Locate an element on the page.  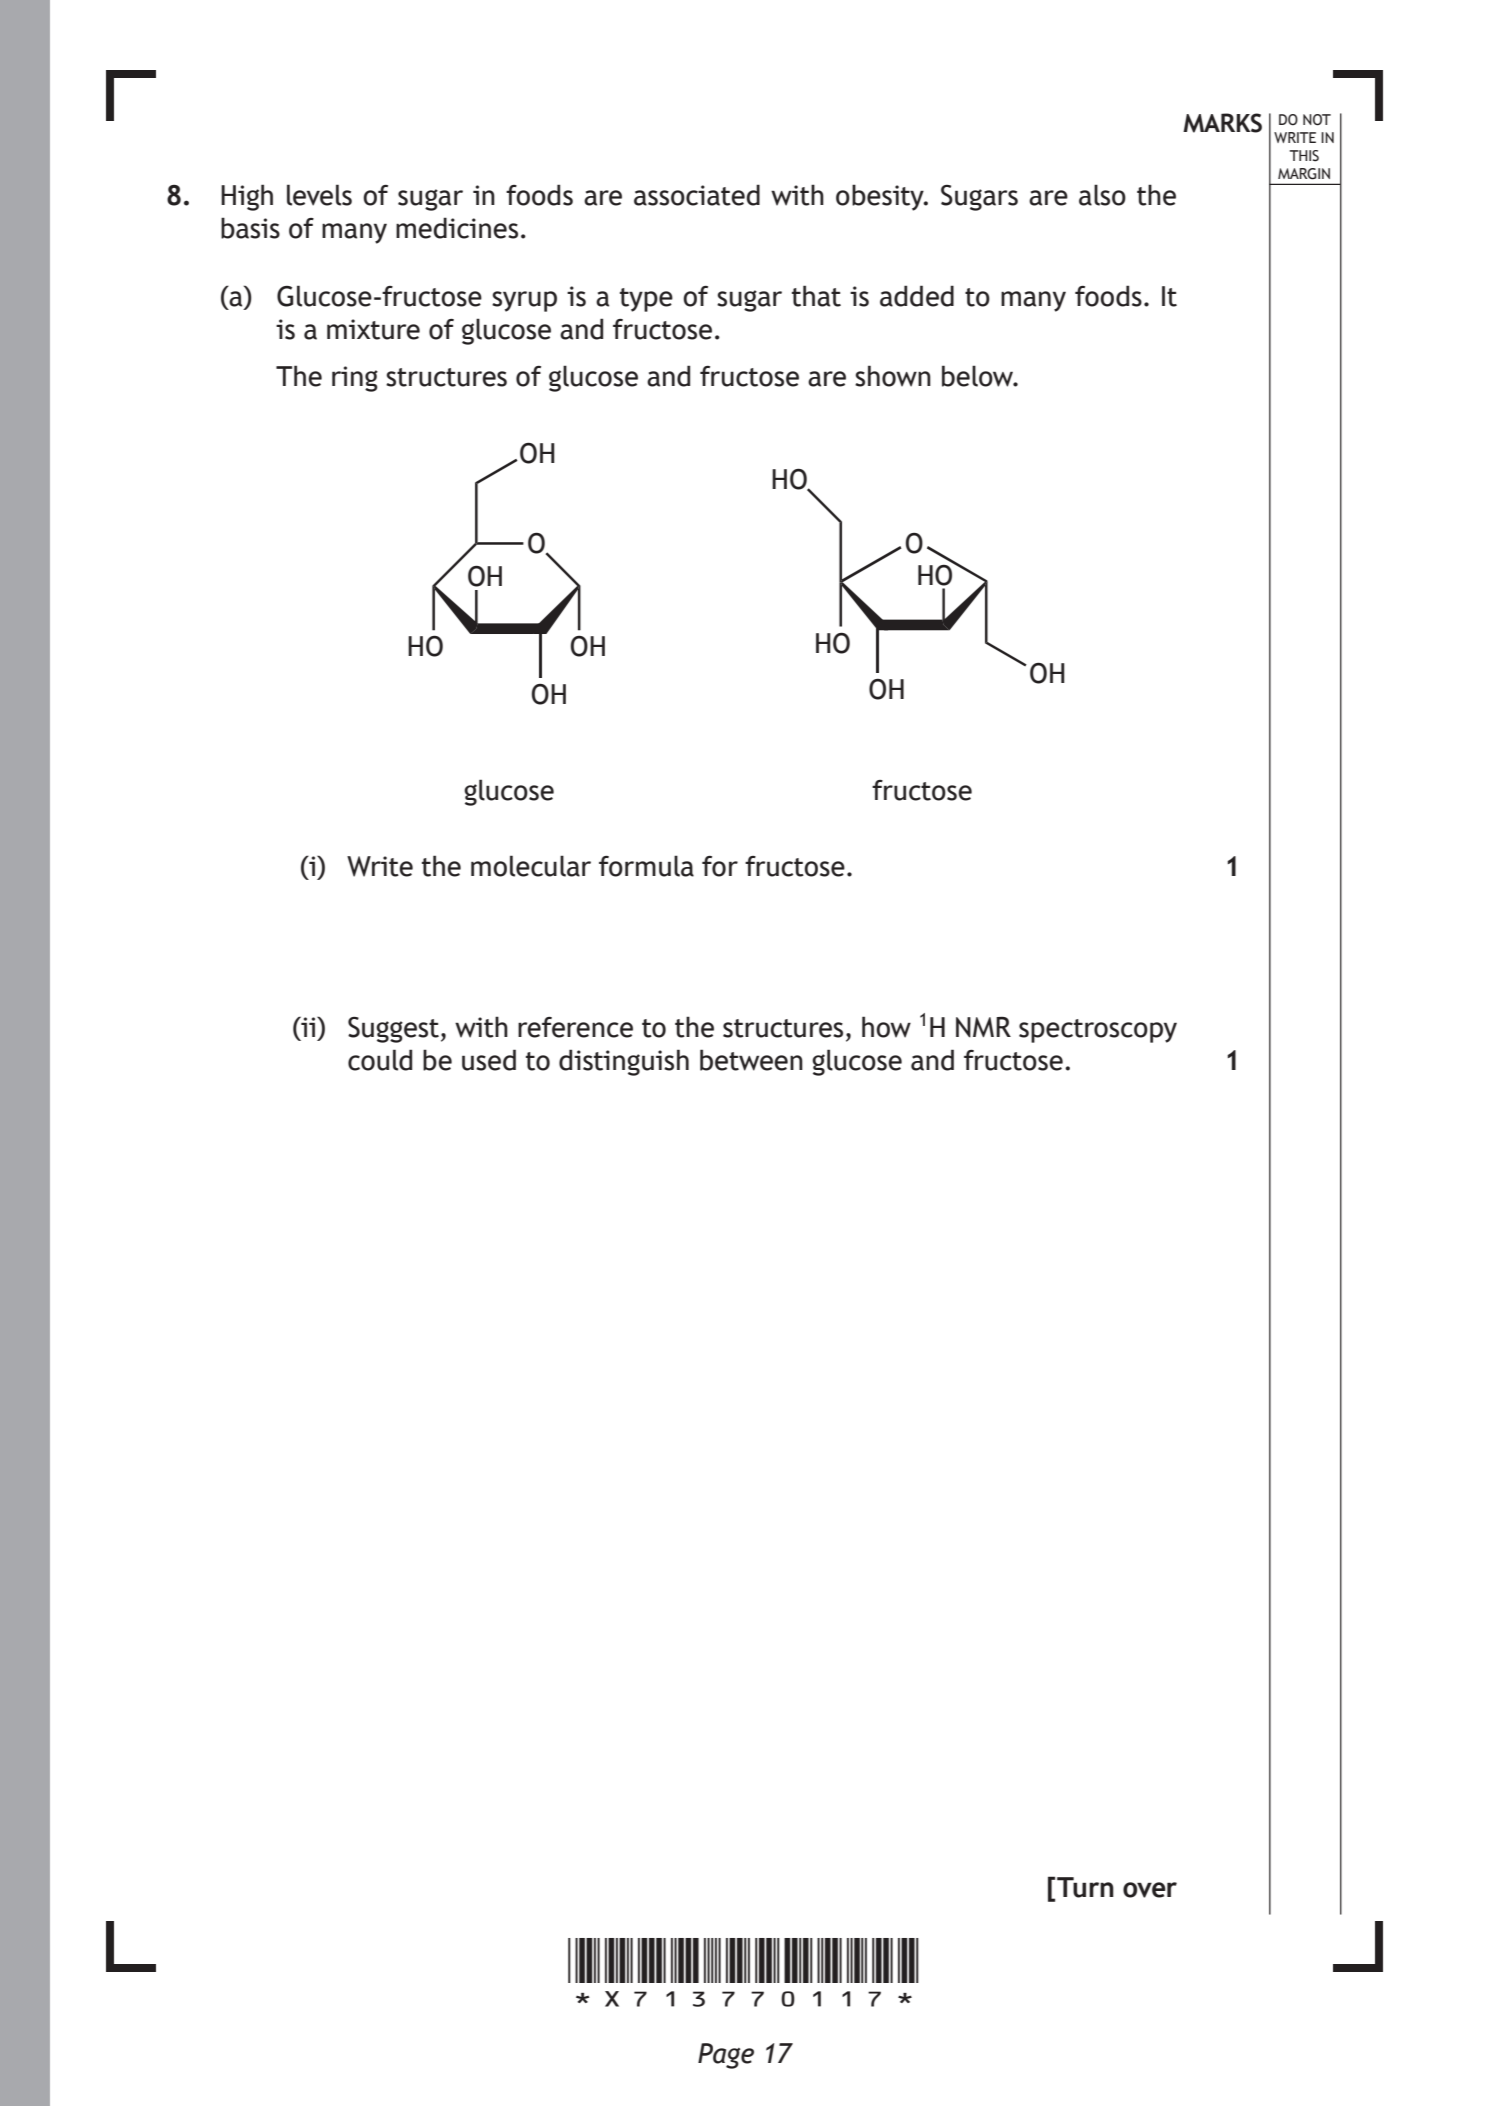
formula is located at coordinates (646, 866).
